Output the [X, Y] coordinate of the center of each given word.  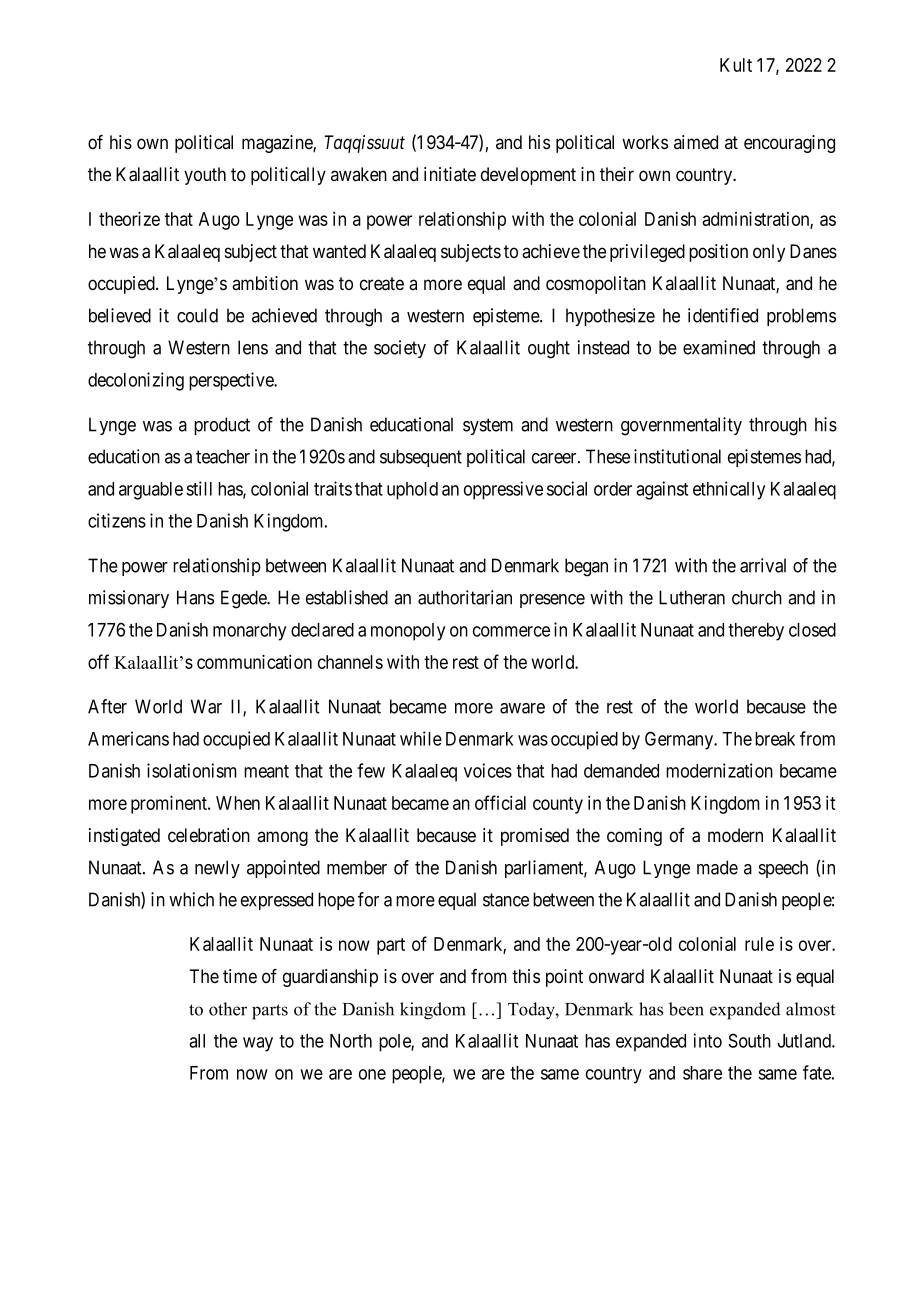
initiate [450, 174]
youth [205, 176]
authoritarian [465, 597]
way [258, 1044]
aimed [696, 142]
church [757, 597]
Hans [195, 597]
